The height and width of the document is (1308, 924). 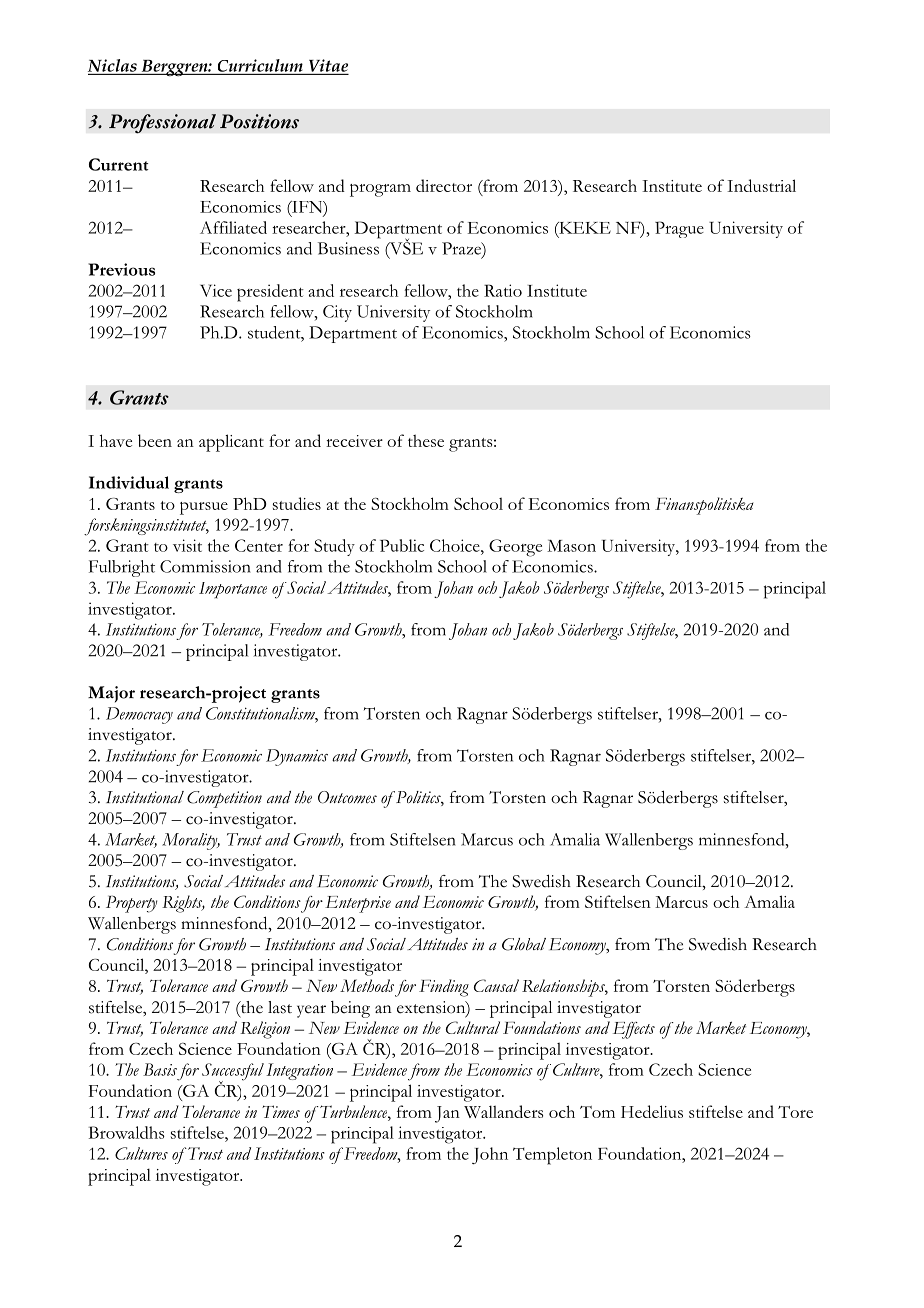 What do you see at coordinates (233, 1073) in the document?
I see `Successful` at bounding box center [233, 1073].
